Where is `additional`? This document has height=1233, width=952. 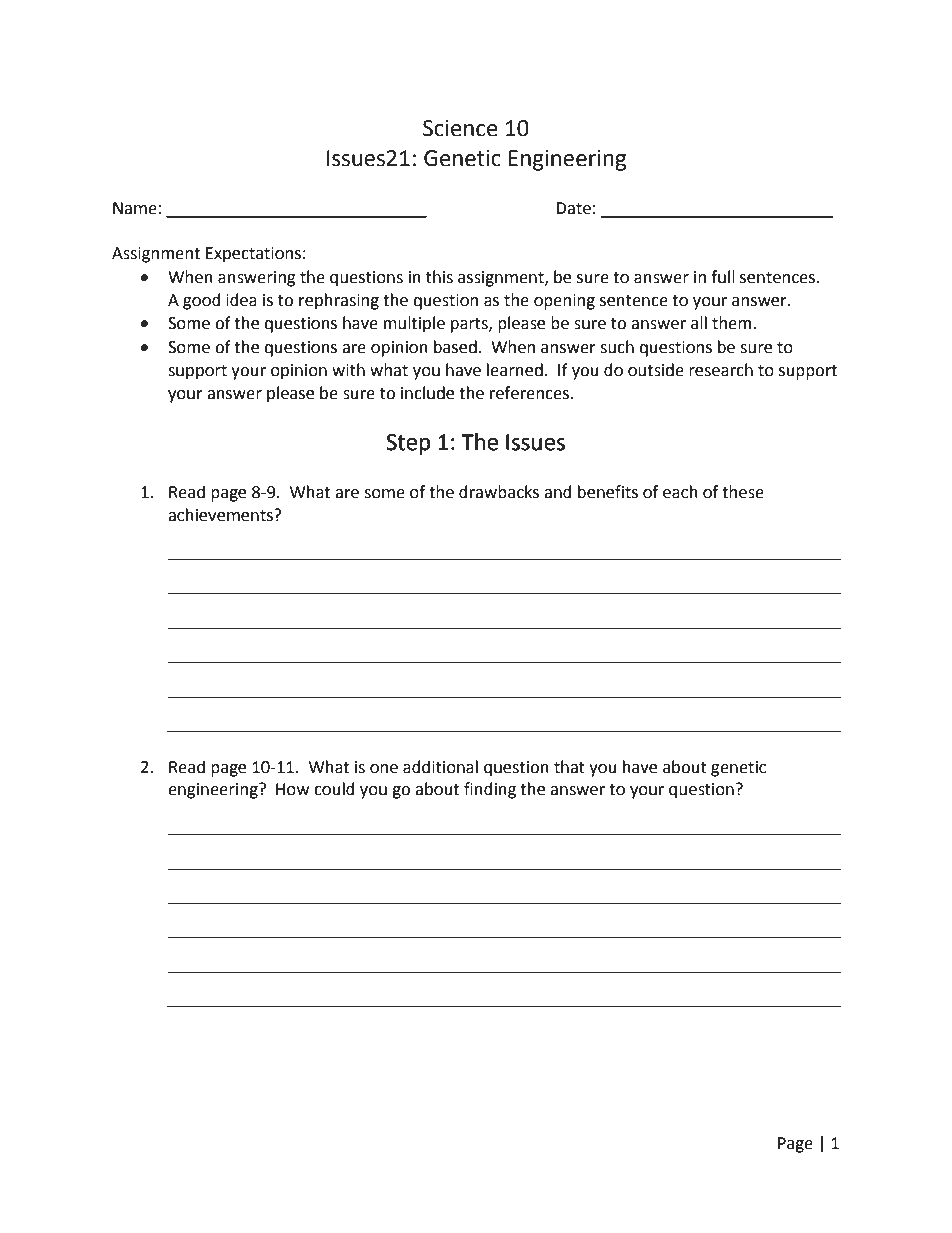
additional is located at coordinates (440, 767).
